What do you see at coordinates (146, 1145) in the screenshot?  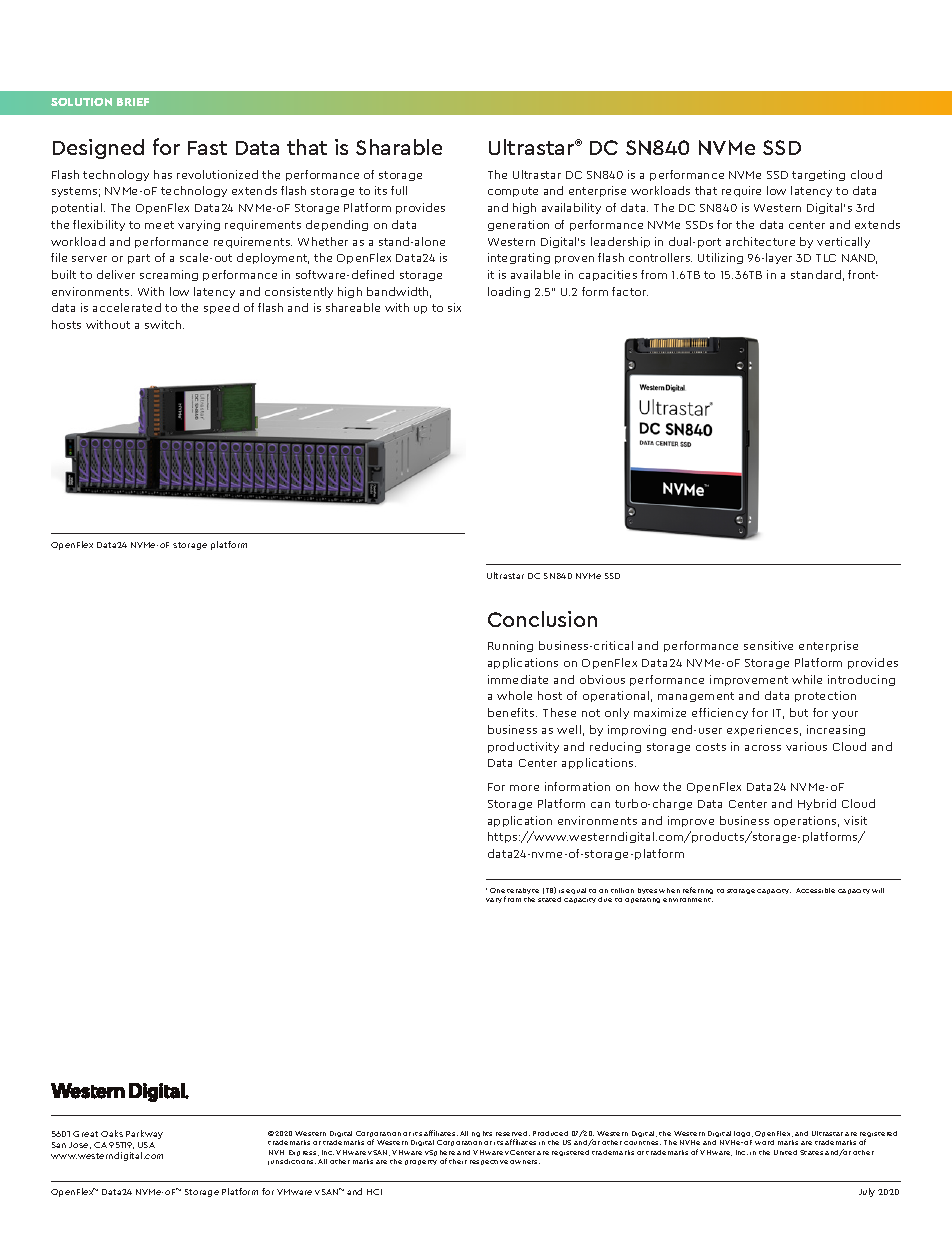 I see `USA` at bounding box center [146, 1145].
